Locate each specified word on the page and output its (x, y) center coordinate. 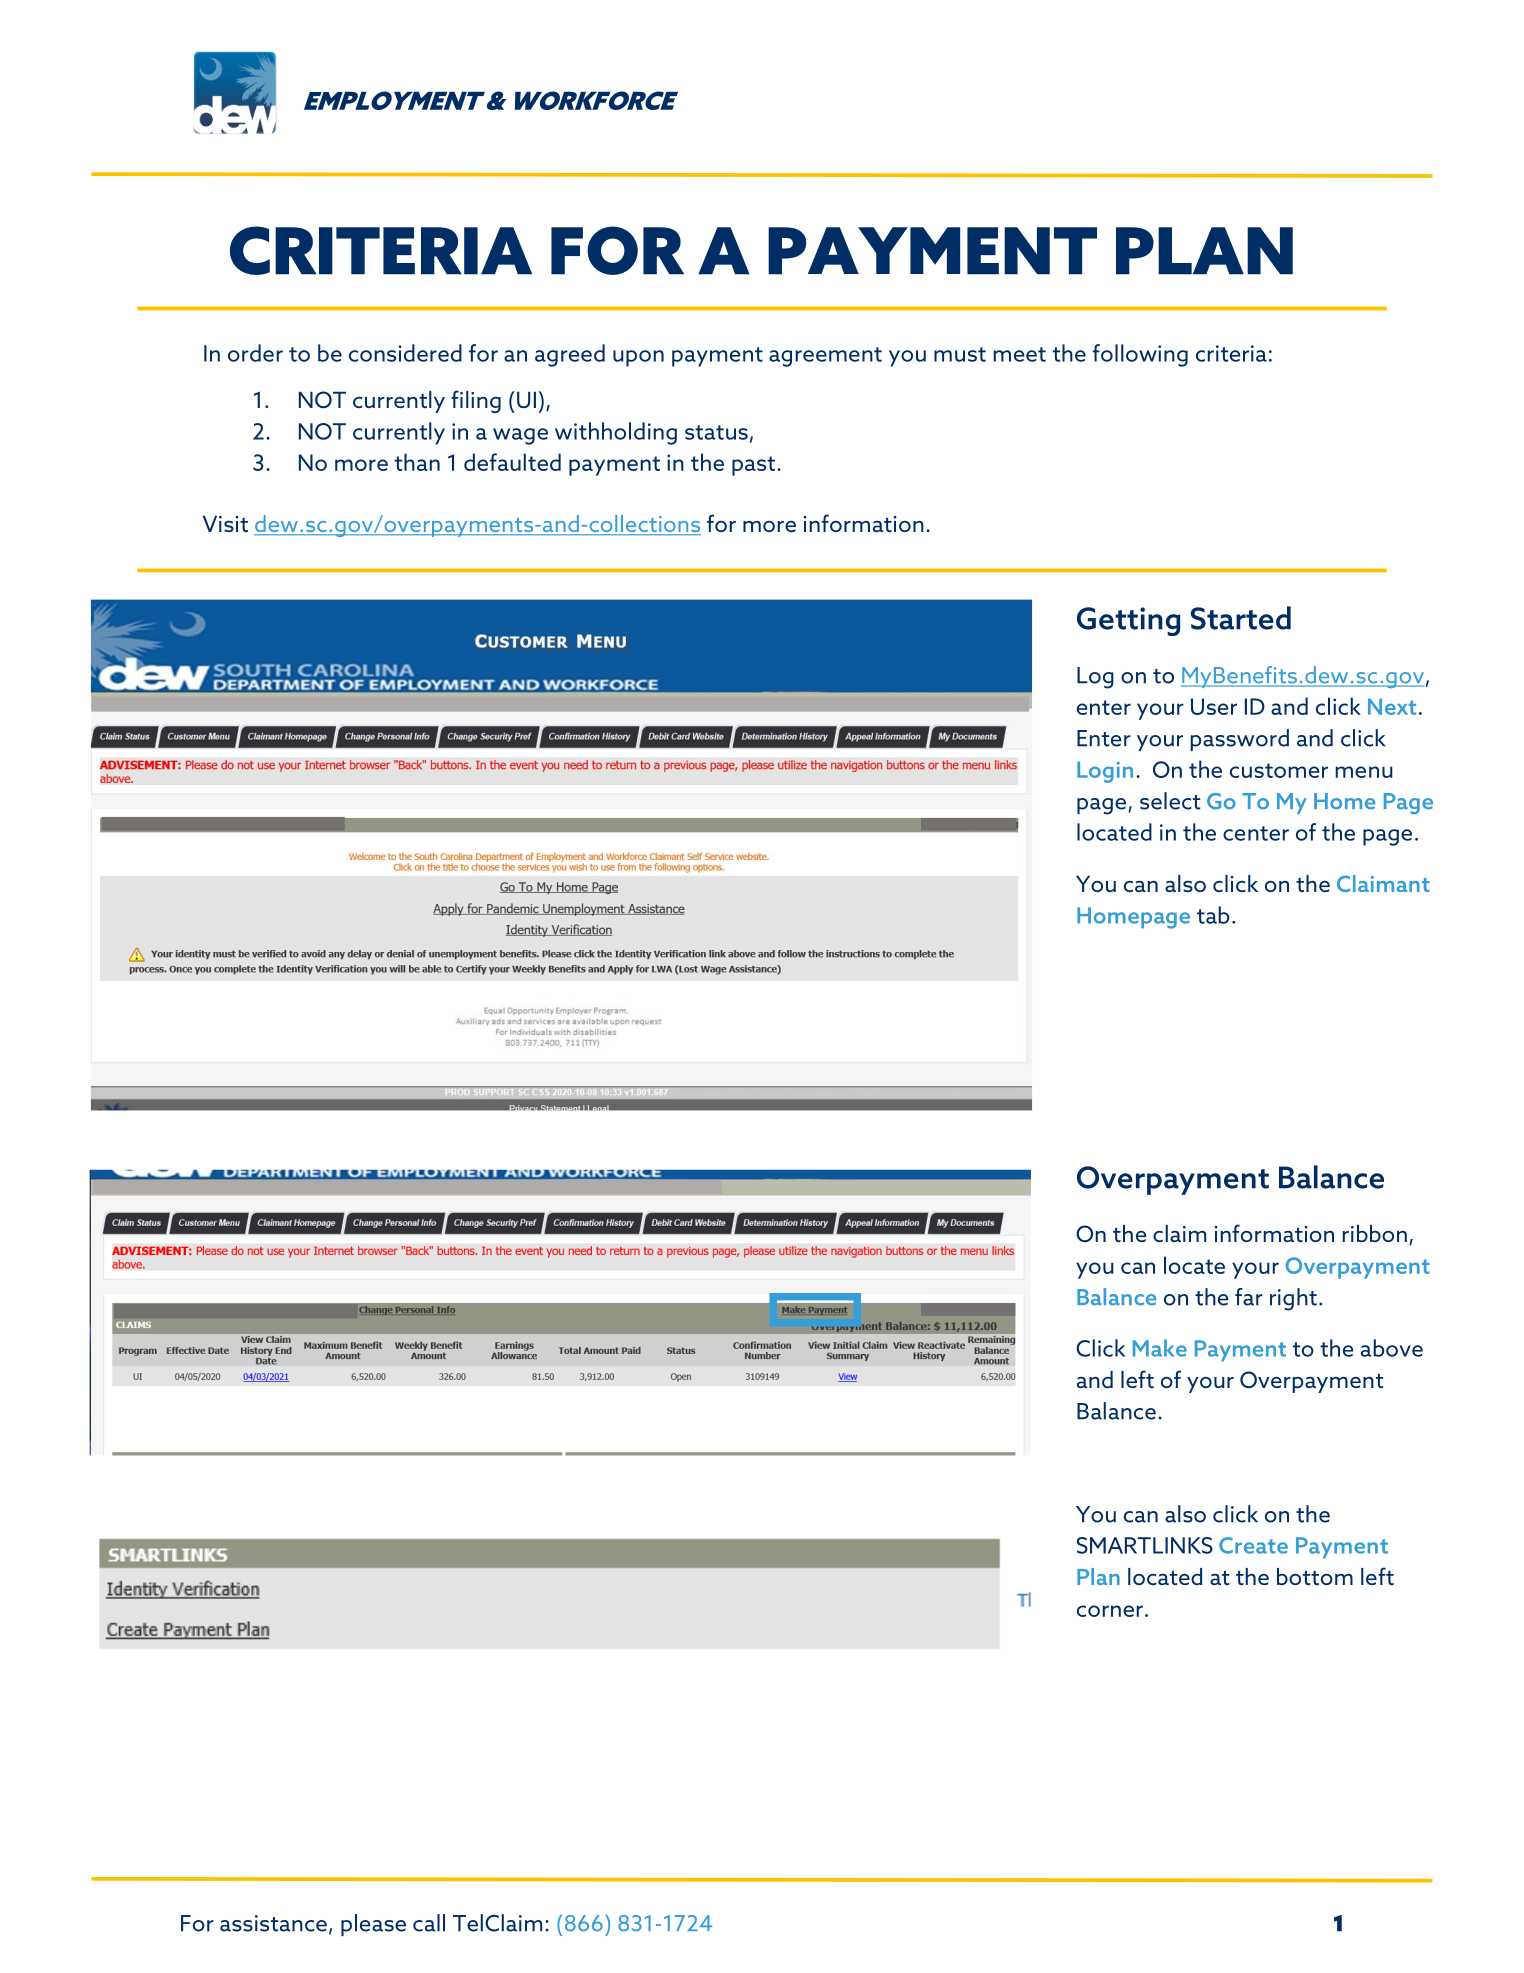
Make (1160, 1348)
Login (1105, 772)
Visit (225, 524)
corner (1110, 1611)
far (1249, 1297)
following (1140, 355)
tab (1213, 915)
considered (405, 353)
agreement (825, 357)
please (373, 1925)
